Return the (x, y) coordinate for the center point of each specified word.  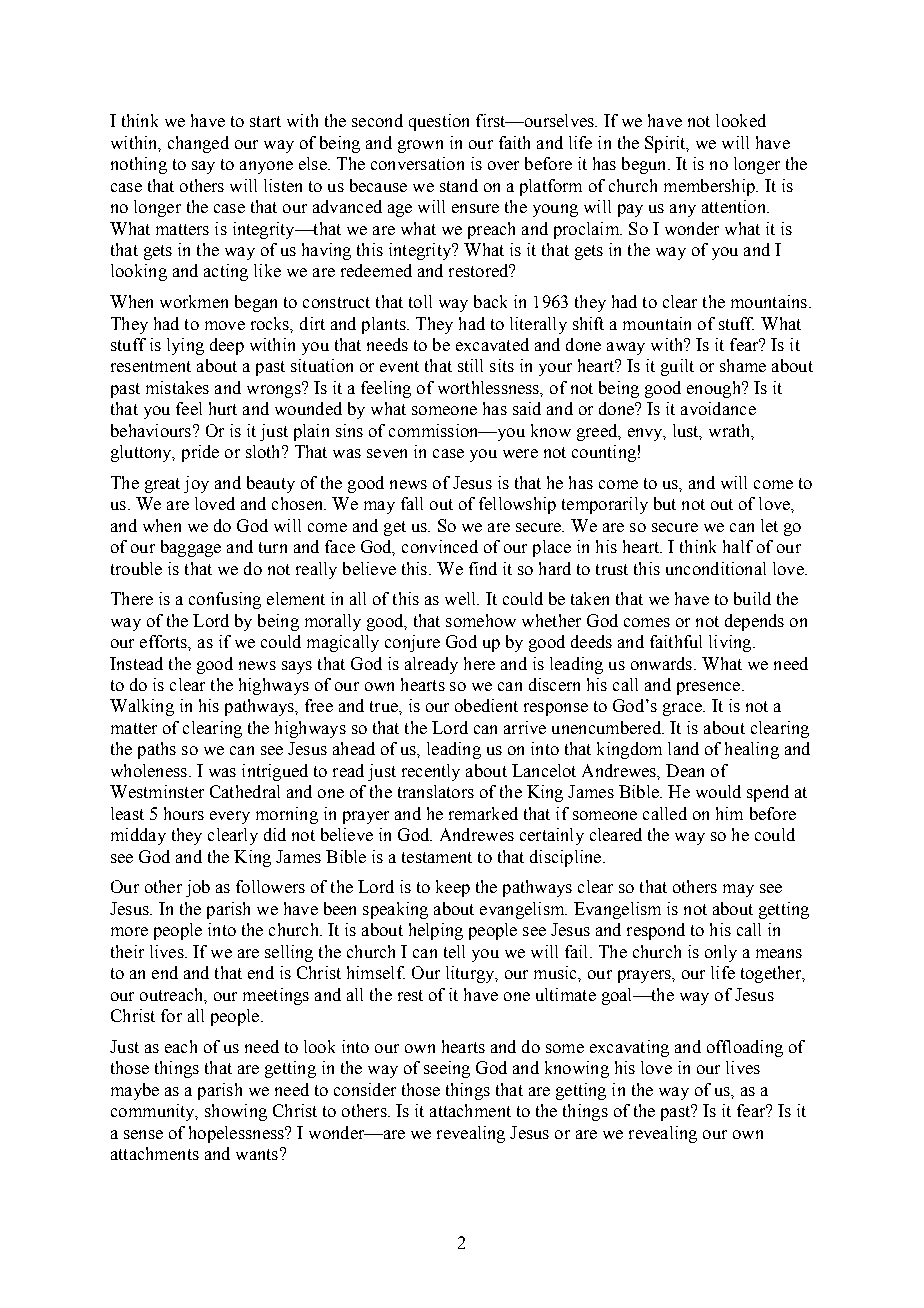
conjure (412, 643)
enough (715, 389)
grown (420, 146)
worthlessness (490, 388)
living (731, 643)
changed (198, 144)
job (198, 888)
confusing (225, 600)
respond (656, 931)
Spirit (666, 144)
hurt (223, 408)
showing (236, 1112)
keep (453, 888)
